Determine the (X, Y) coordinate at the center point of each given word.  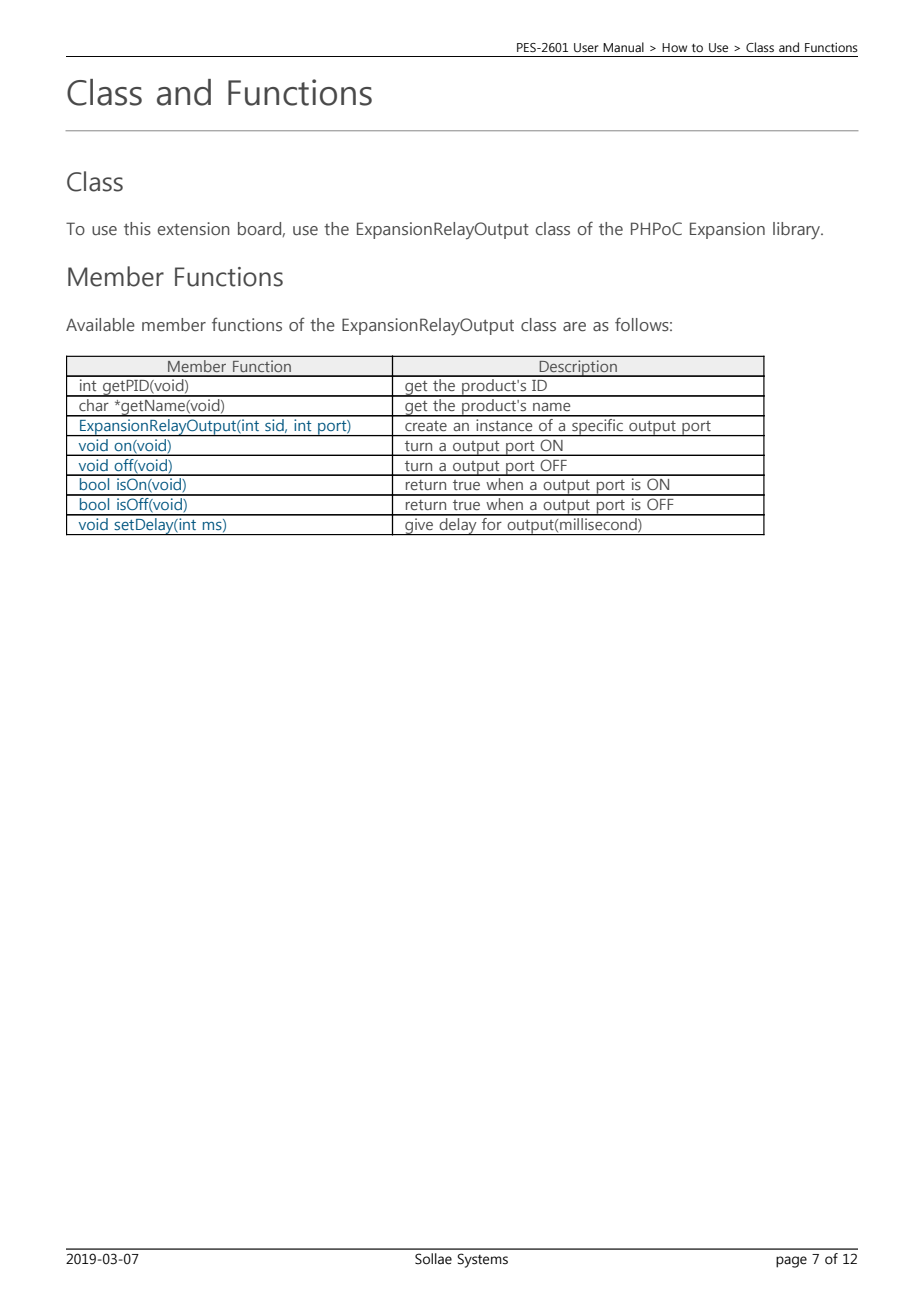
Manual (623, 47)
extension (193, 228)
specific (597, 426)
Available (100, 324)
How (674, 47)
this (137, 229)
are (574, 327)
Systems (482, 1260)
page (791, 1262)
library (797, 230)
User (586, 47)
